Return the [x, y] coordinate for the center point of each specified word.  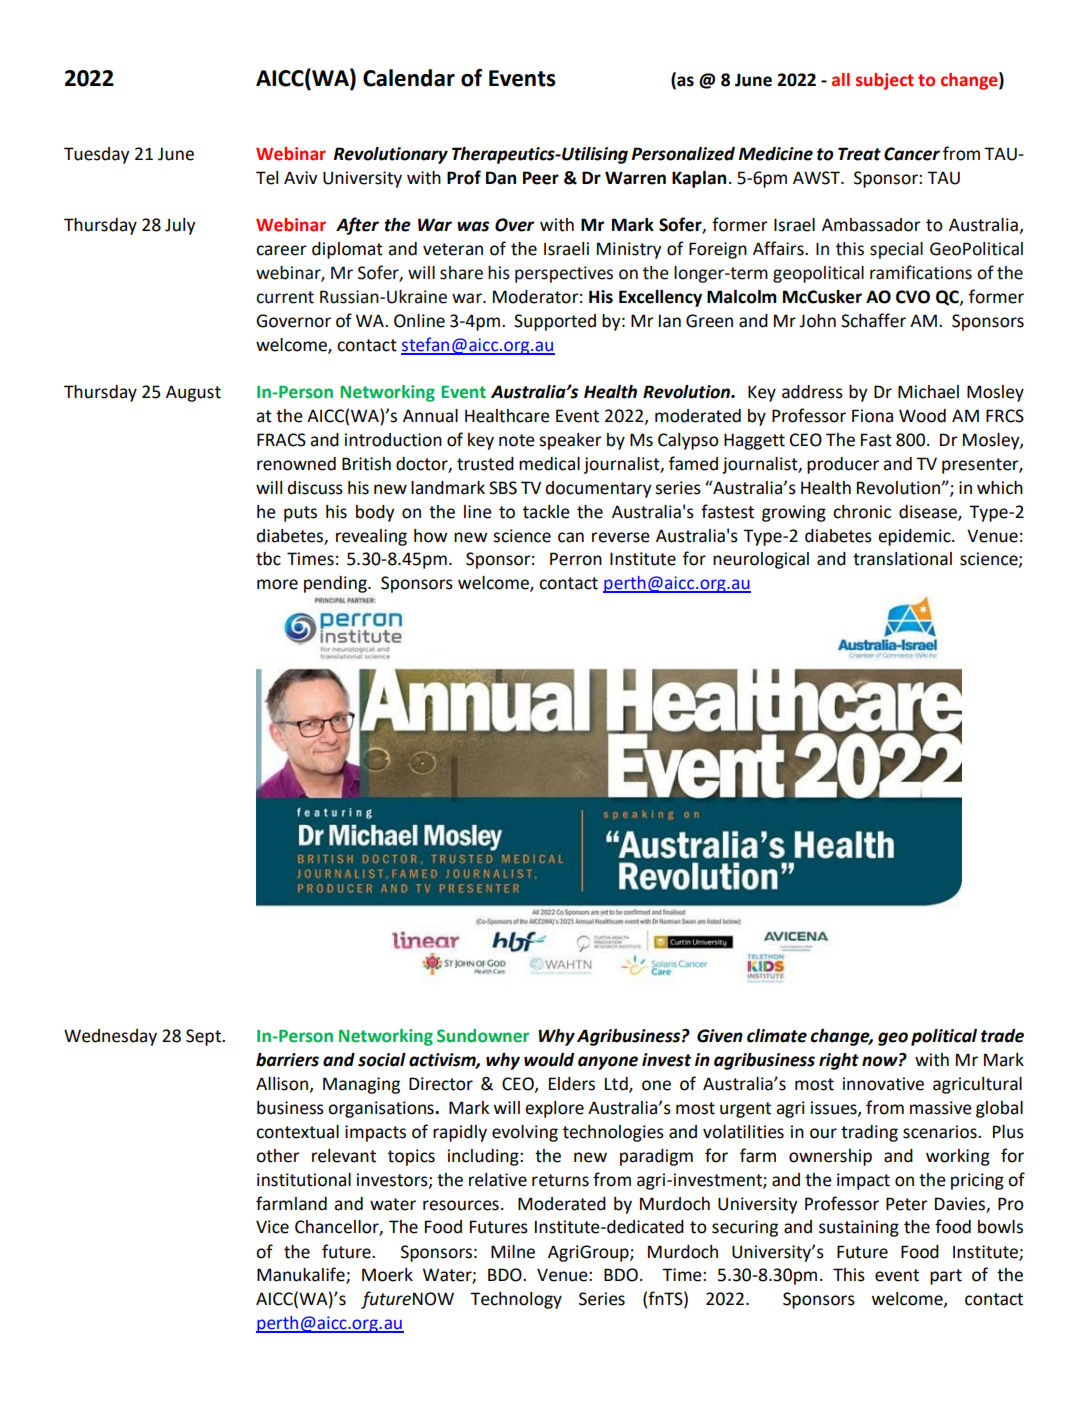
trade [1002, 1036]
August [193, 393]
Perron [576, 559]
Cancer [912, 154]
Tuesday [97, 155]
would [549, 1060]
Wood [922, 416]
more [277, 584]
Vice [272, 1227]
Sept [205, 1037]
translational [902, 559]
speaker [570, 441]
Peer [541, 178]
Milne [513, 1252]
